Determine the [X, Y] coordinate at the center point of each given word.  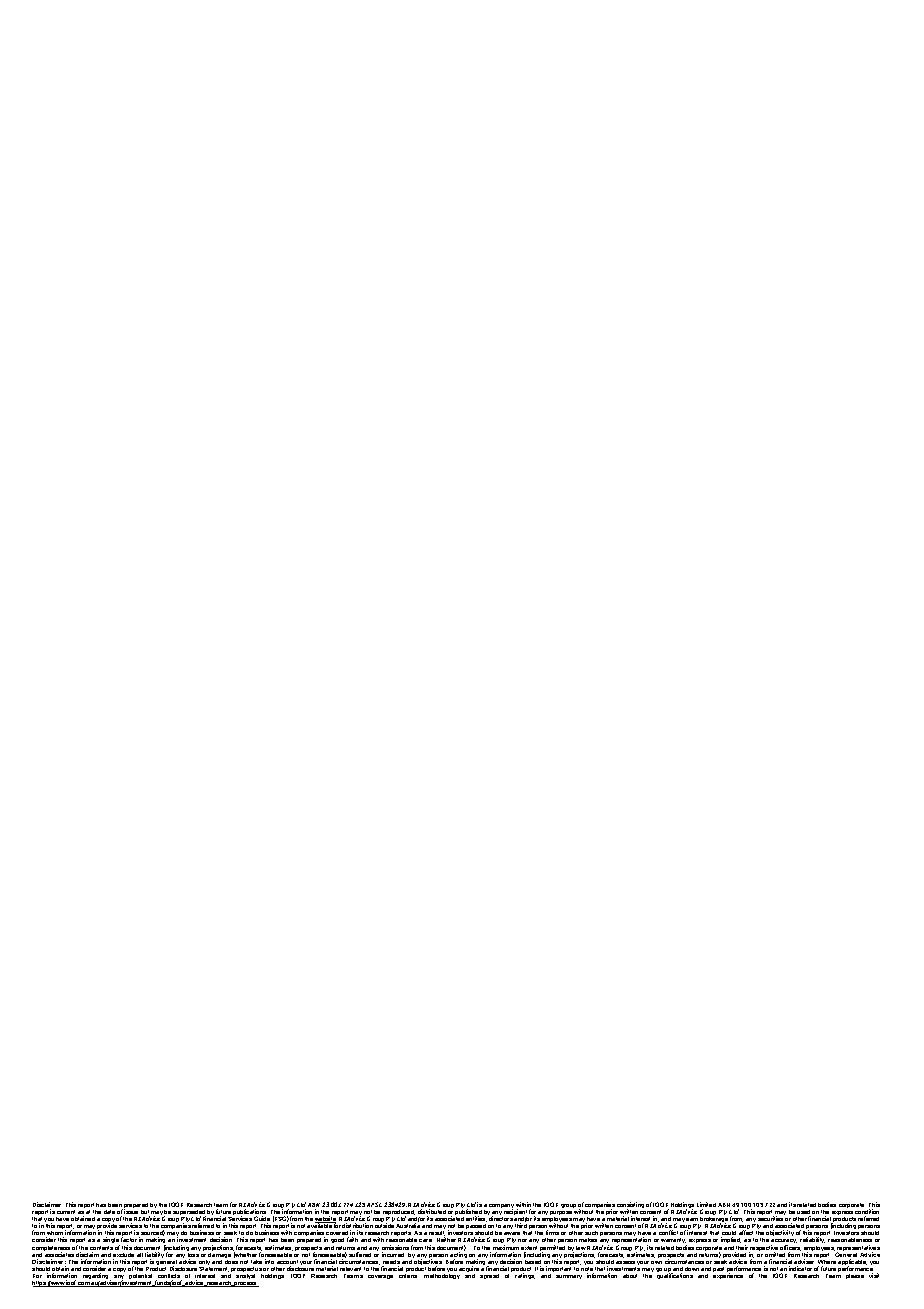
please [855, 1276]
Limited [706, 1206]
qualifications [675, 1276]
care [425, 1242]
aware [512, 1233]
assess [625, 1262]
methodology [442, 1276]
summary [569, 1277]
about [630, 1276]
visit [874, 1275]
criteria [408, 1276]
